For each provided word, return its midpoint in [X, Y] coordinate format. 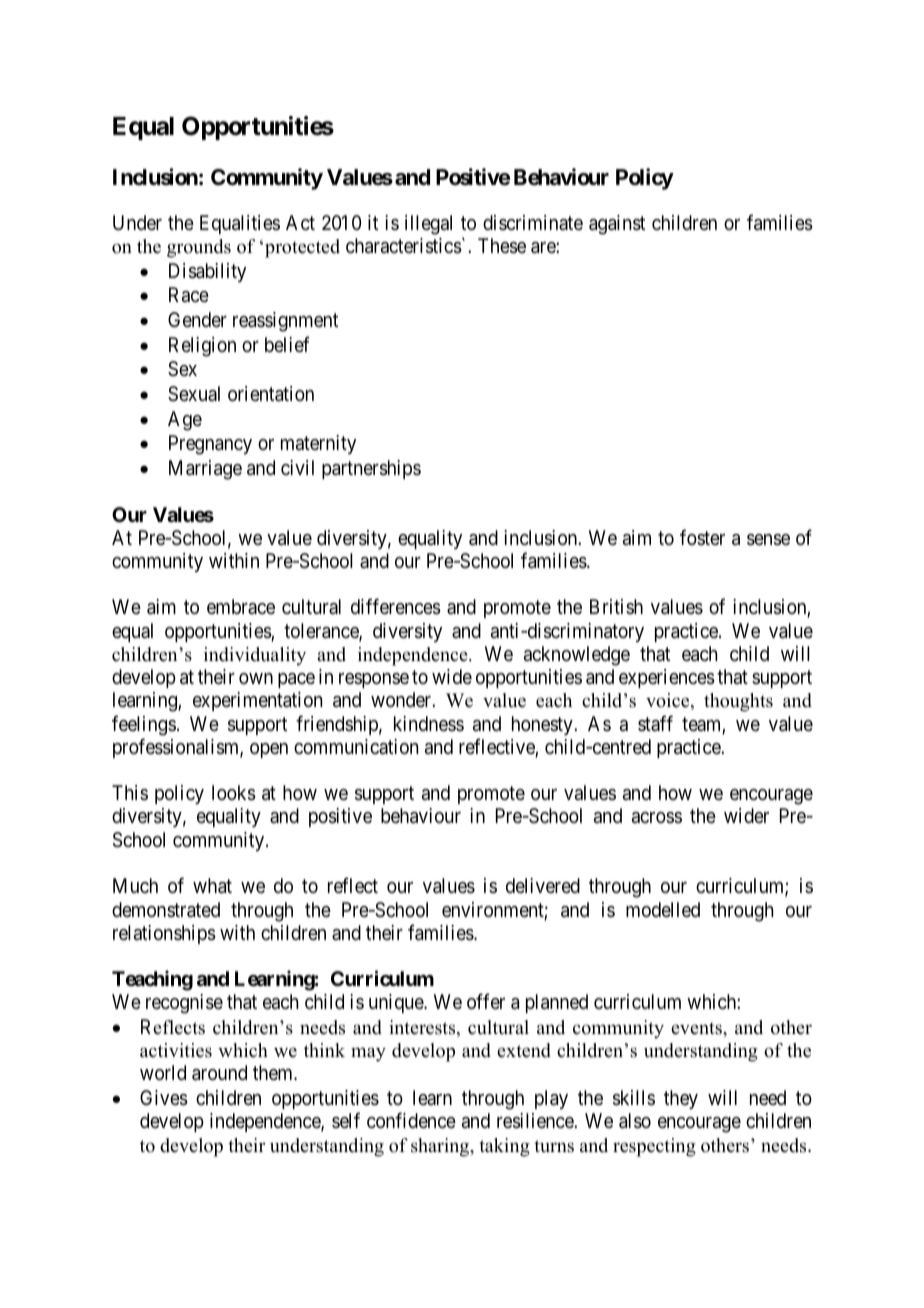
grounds [199, 248]
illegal [428, 225]
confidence [411, 1121]
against [617, 225]
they [681, 1099]
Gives [164, 1098]
